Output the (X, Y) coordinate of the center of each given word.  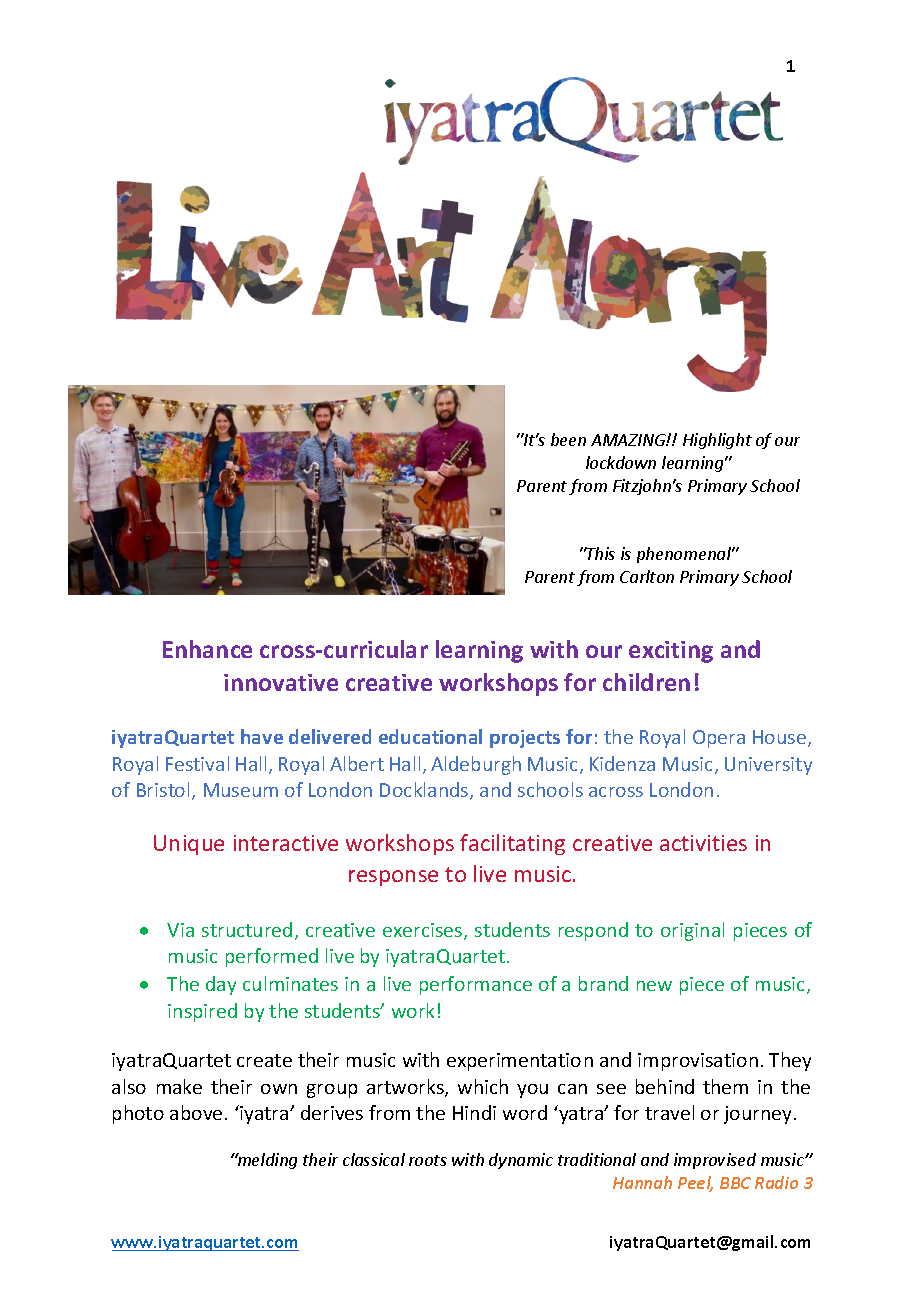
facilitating (512, 844)
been (568, 439)
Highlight (717, 441)
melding (266, 1161)
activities (703, 843)
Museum (241, 790)
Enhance (207, 649)
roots (428, 1160)
